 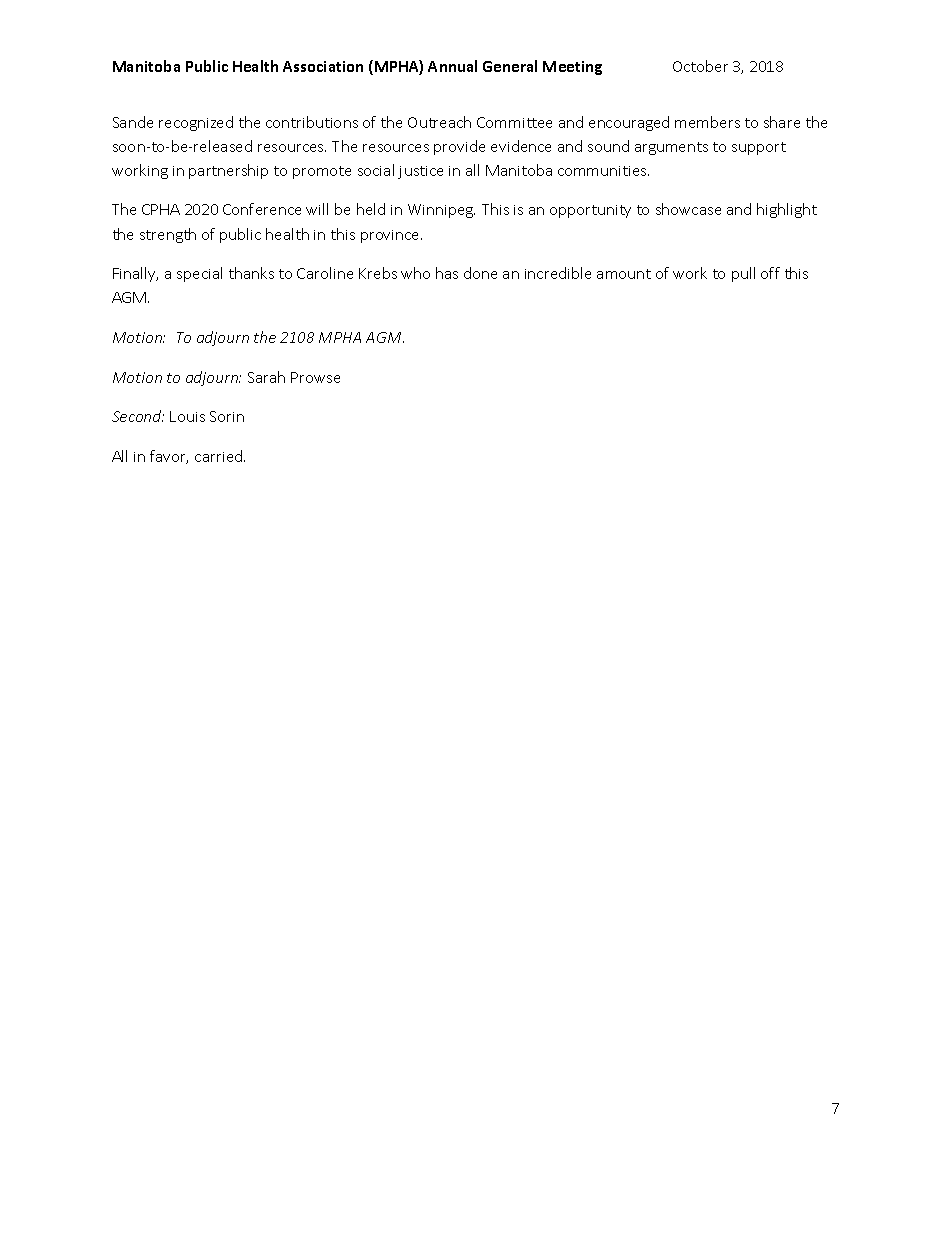 What do you see at coordinates (688, 209) in the screenshot?
I see `showcase` at bounding box center [688, 209].
